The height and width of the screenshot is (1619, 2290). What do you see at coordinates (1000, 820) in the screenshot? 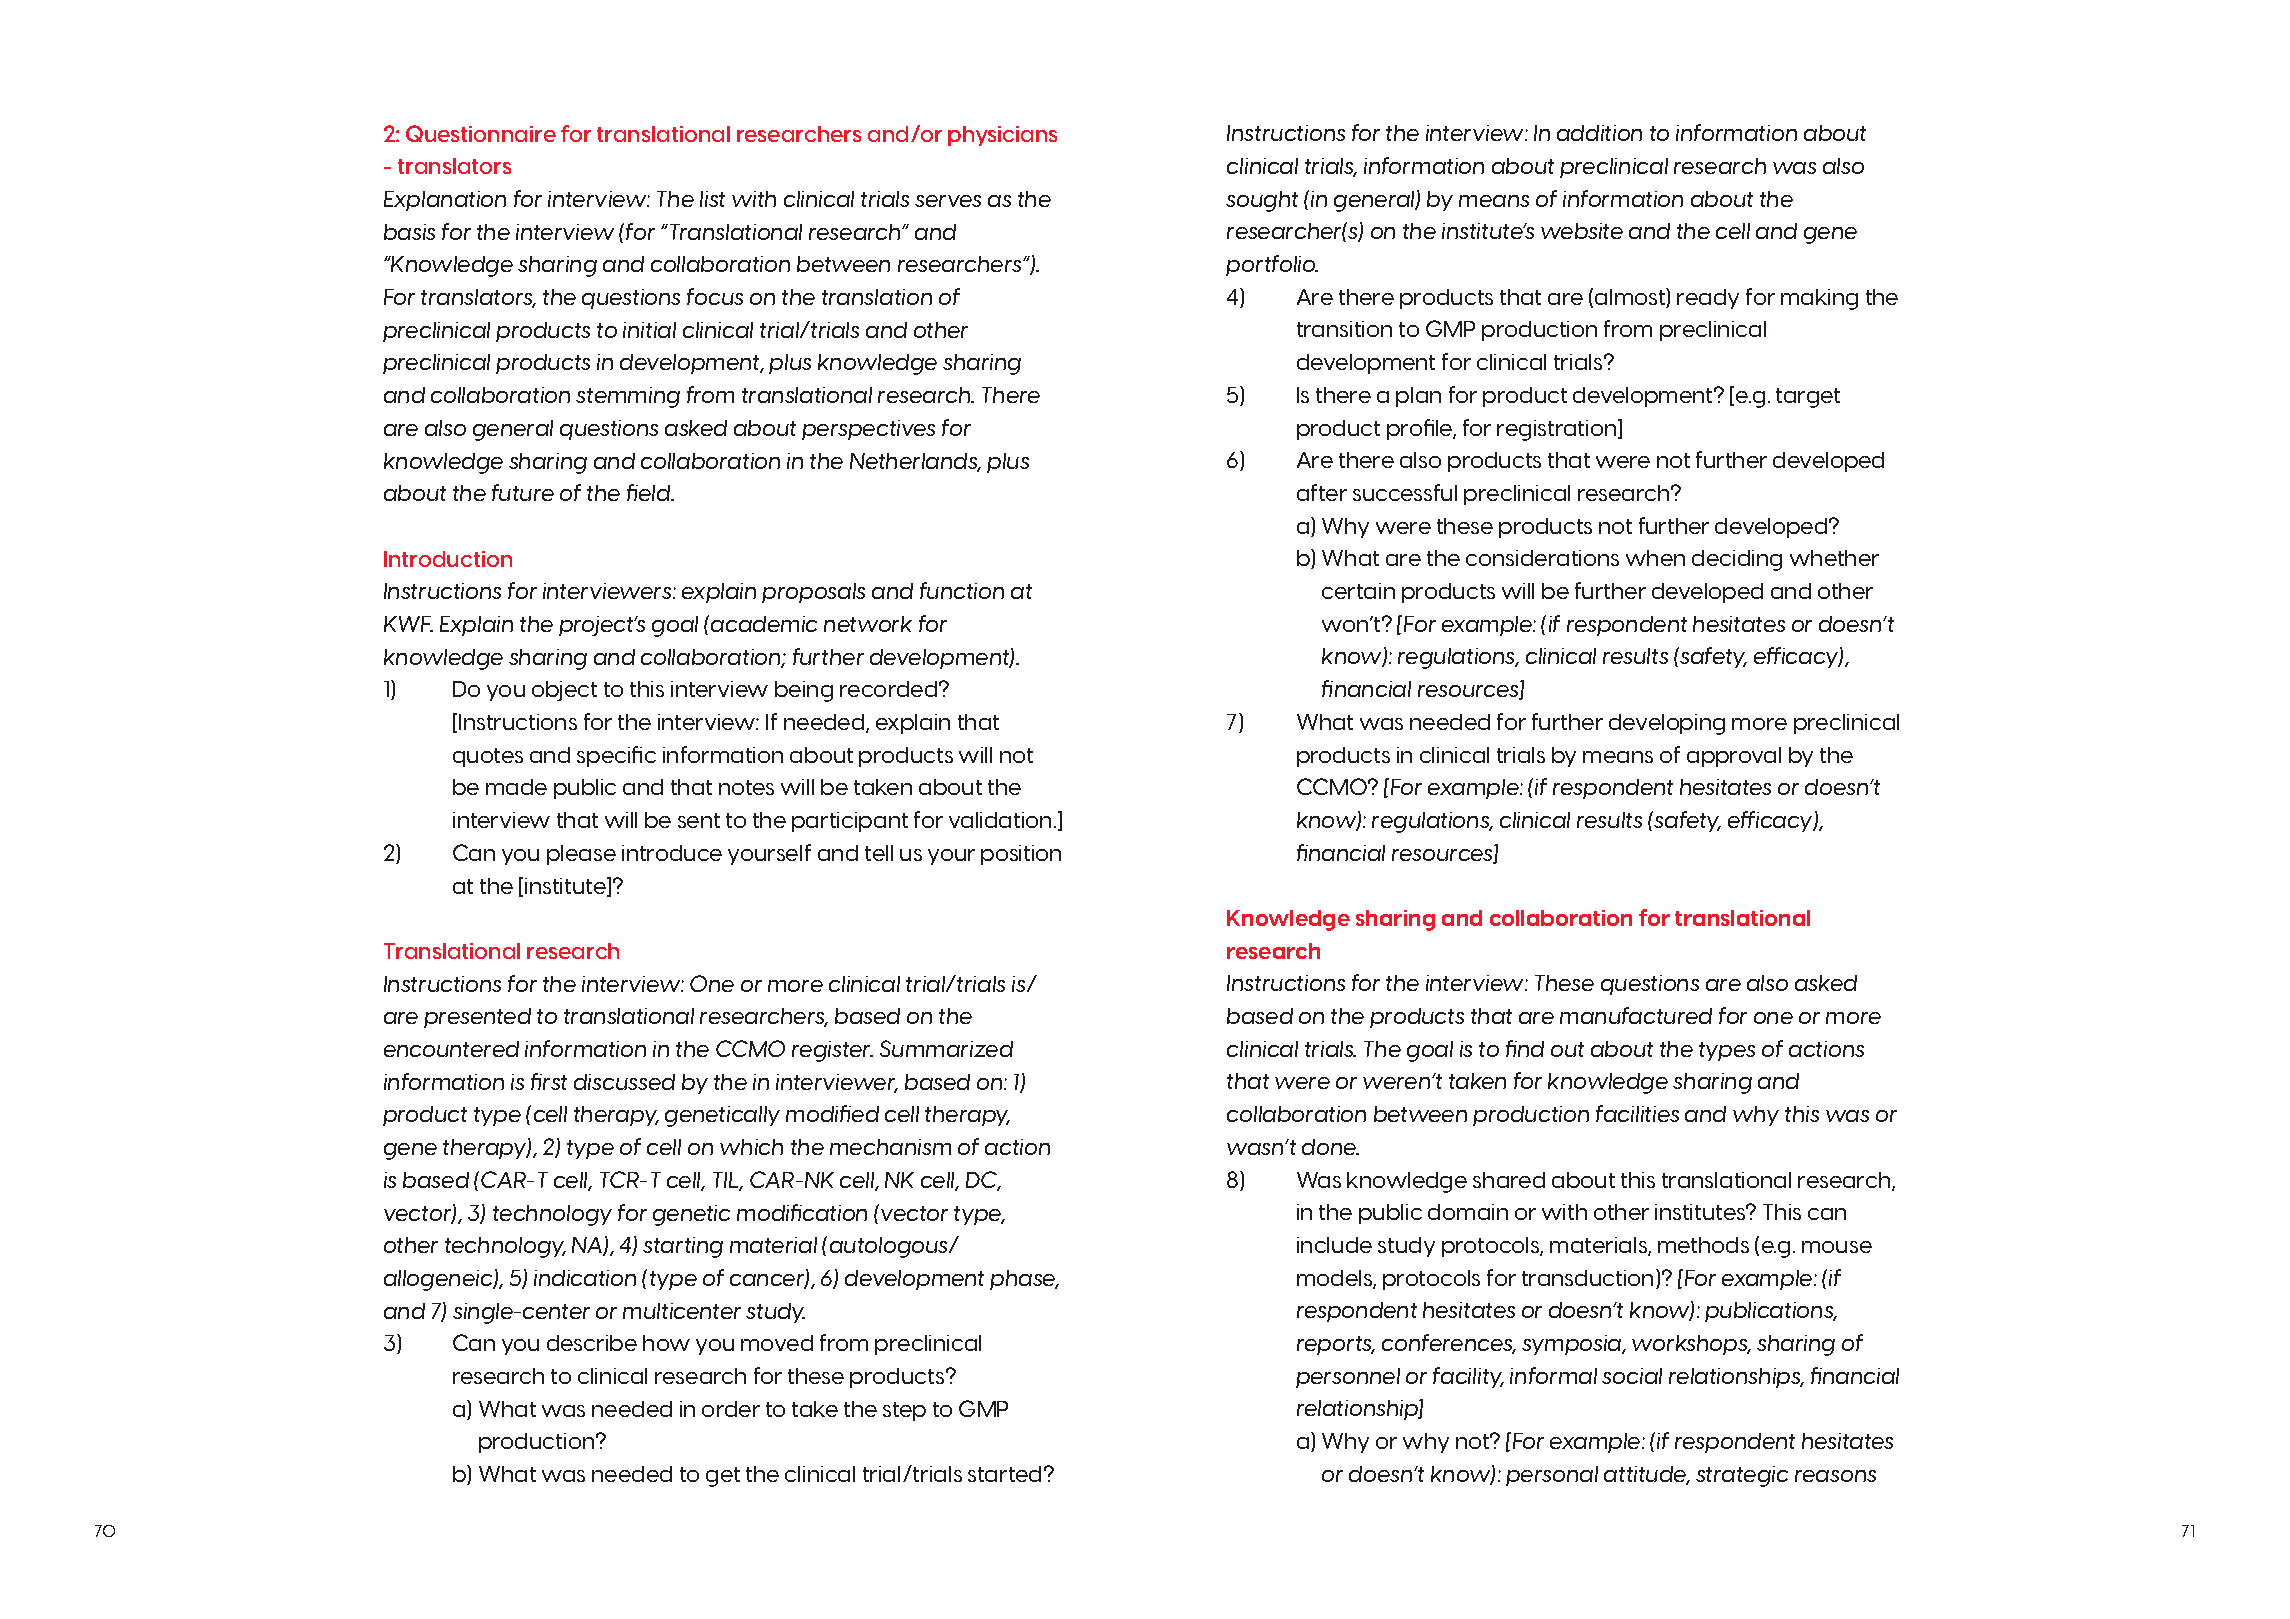
I see `validation` at bounding box center [1000, 820].
